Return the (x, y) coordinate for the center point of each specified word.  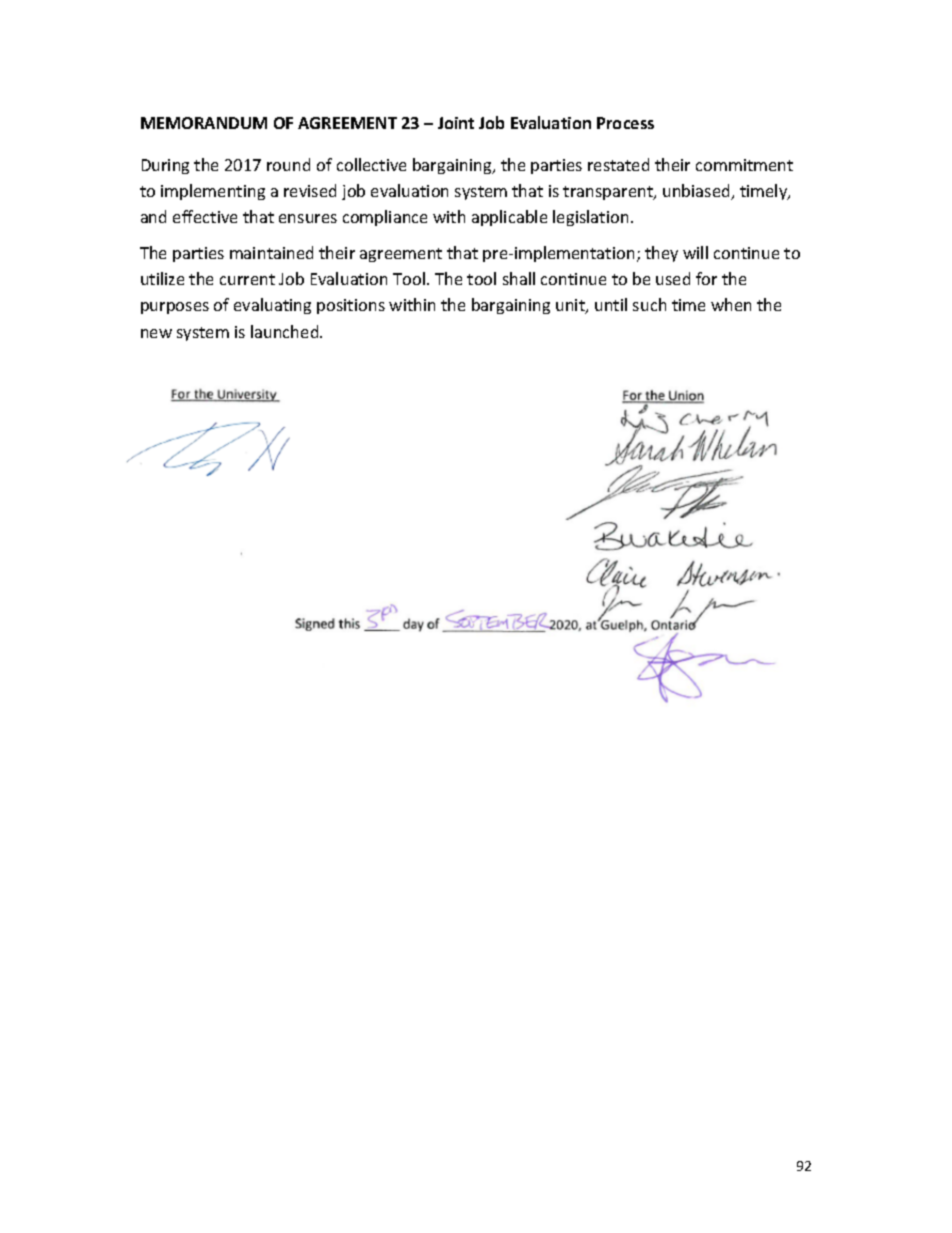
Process (625, 123)
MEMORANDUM (204, 123)
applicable (509, 218)
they (661, 254)
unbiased (697, 192)
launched (286, 331)
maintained (271, 252)
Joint (456, 123)
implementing (213, 192)
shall (519, 278)
